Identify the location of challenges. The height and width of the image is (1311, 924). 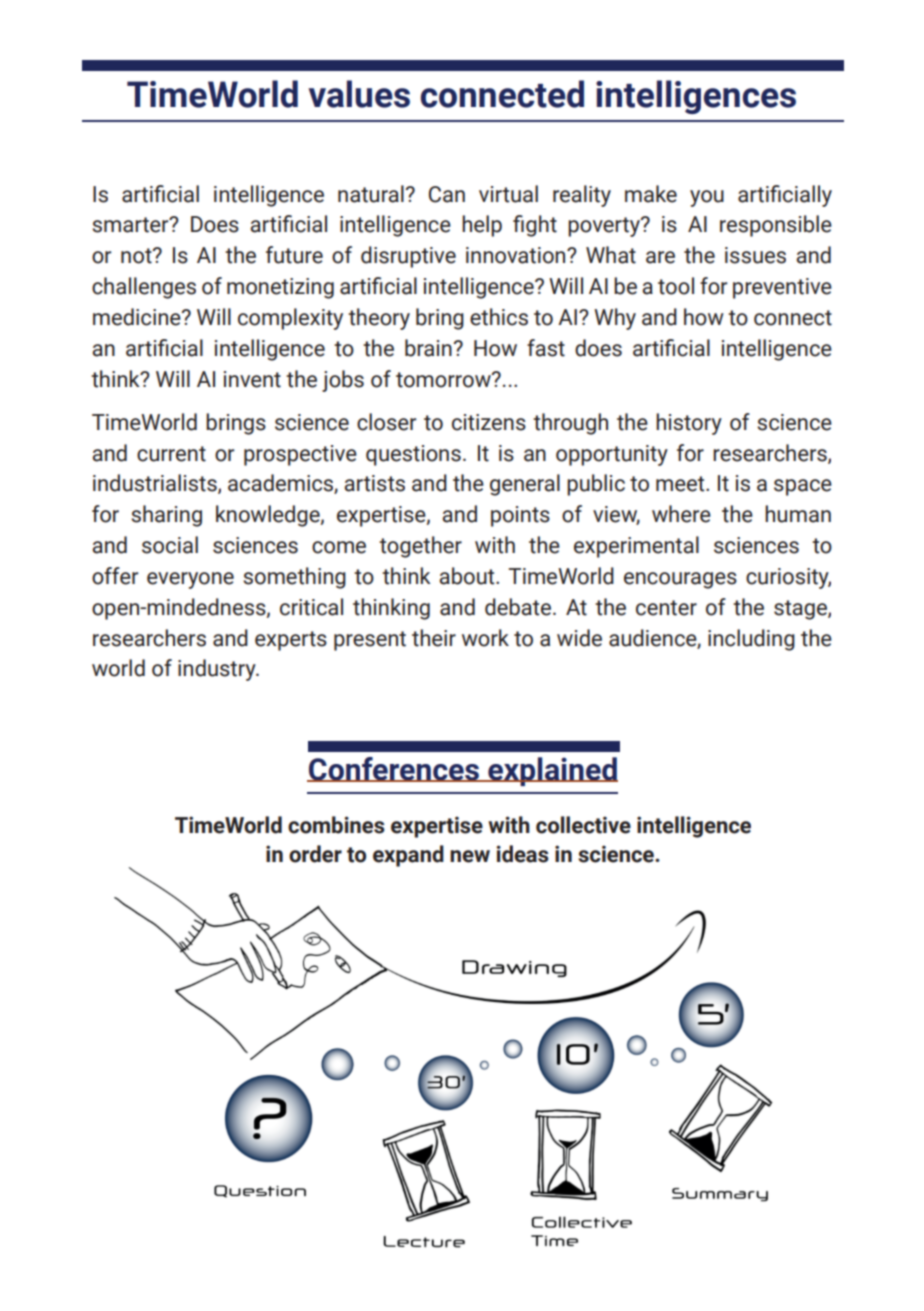
(144, 288).
